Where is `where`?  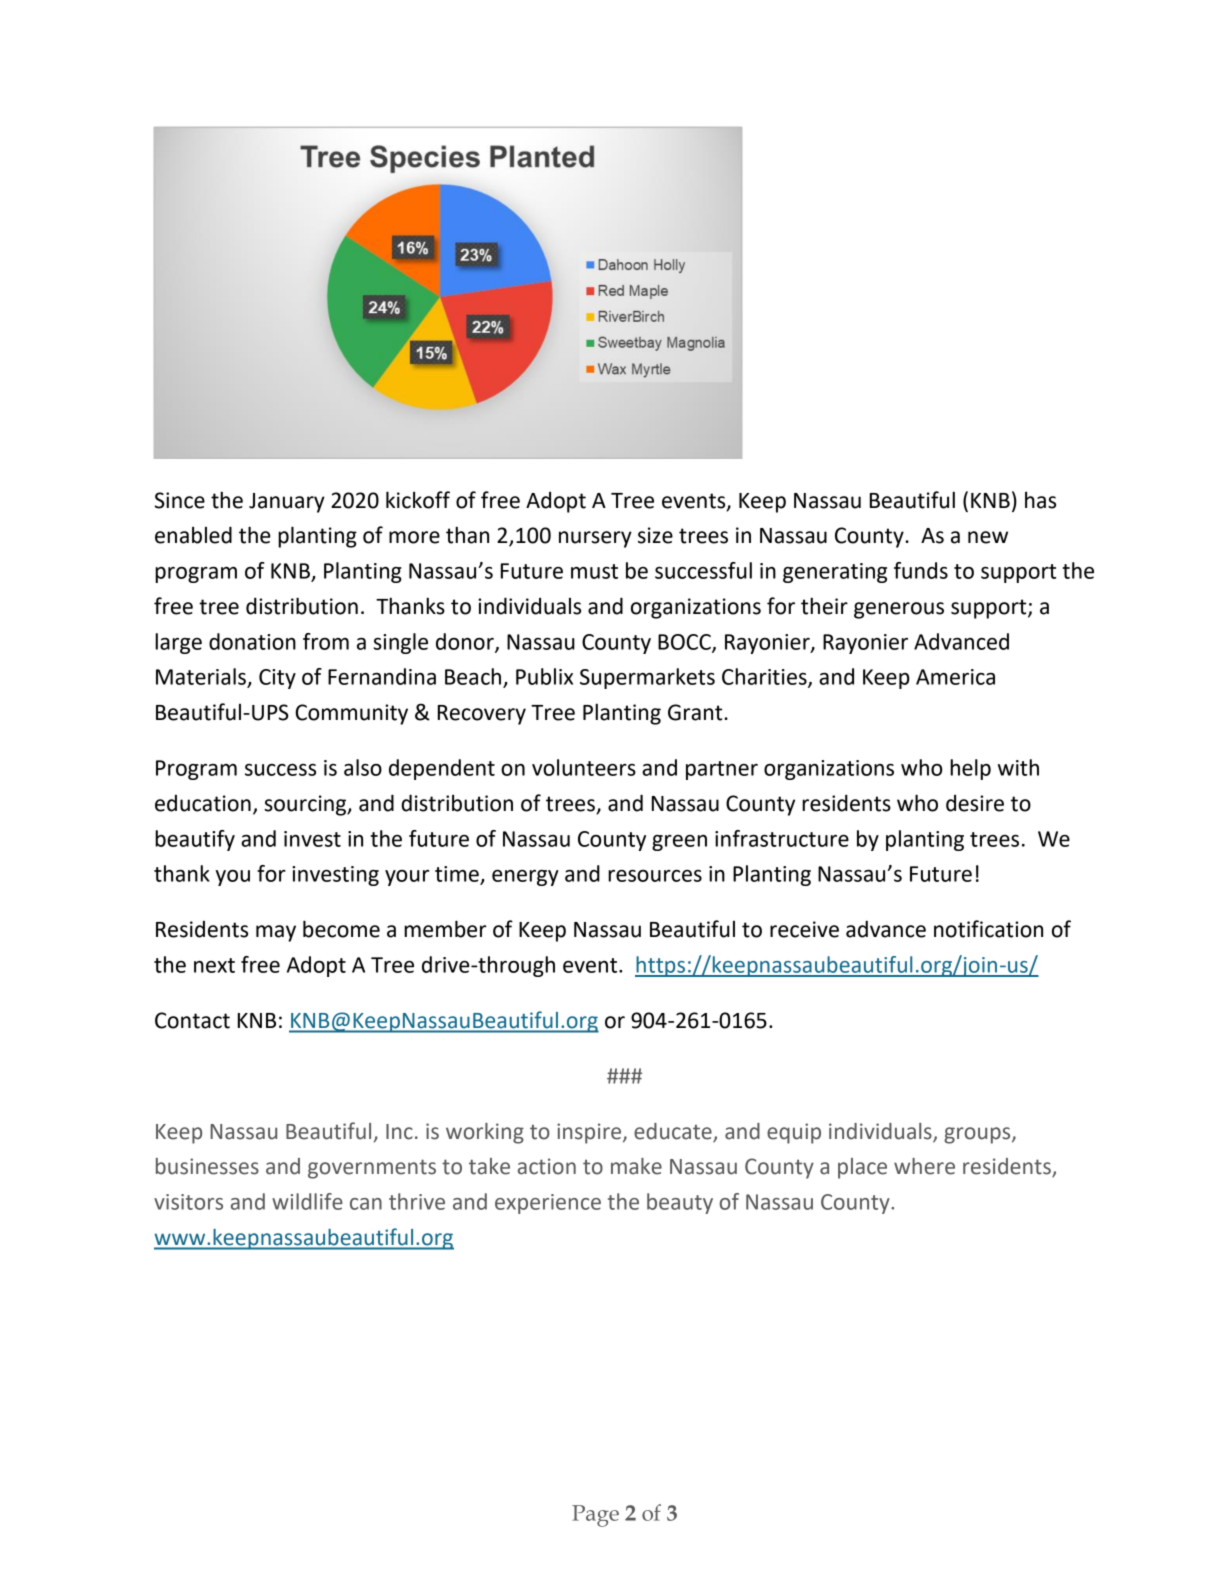 where is located at coordinates (924, 1166).
